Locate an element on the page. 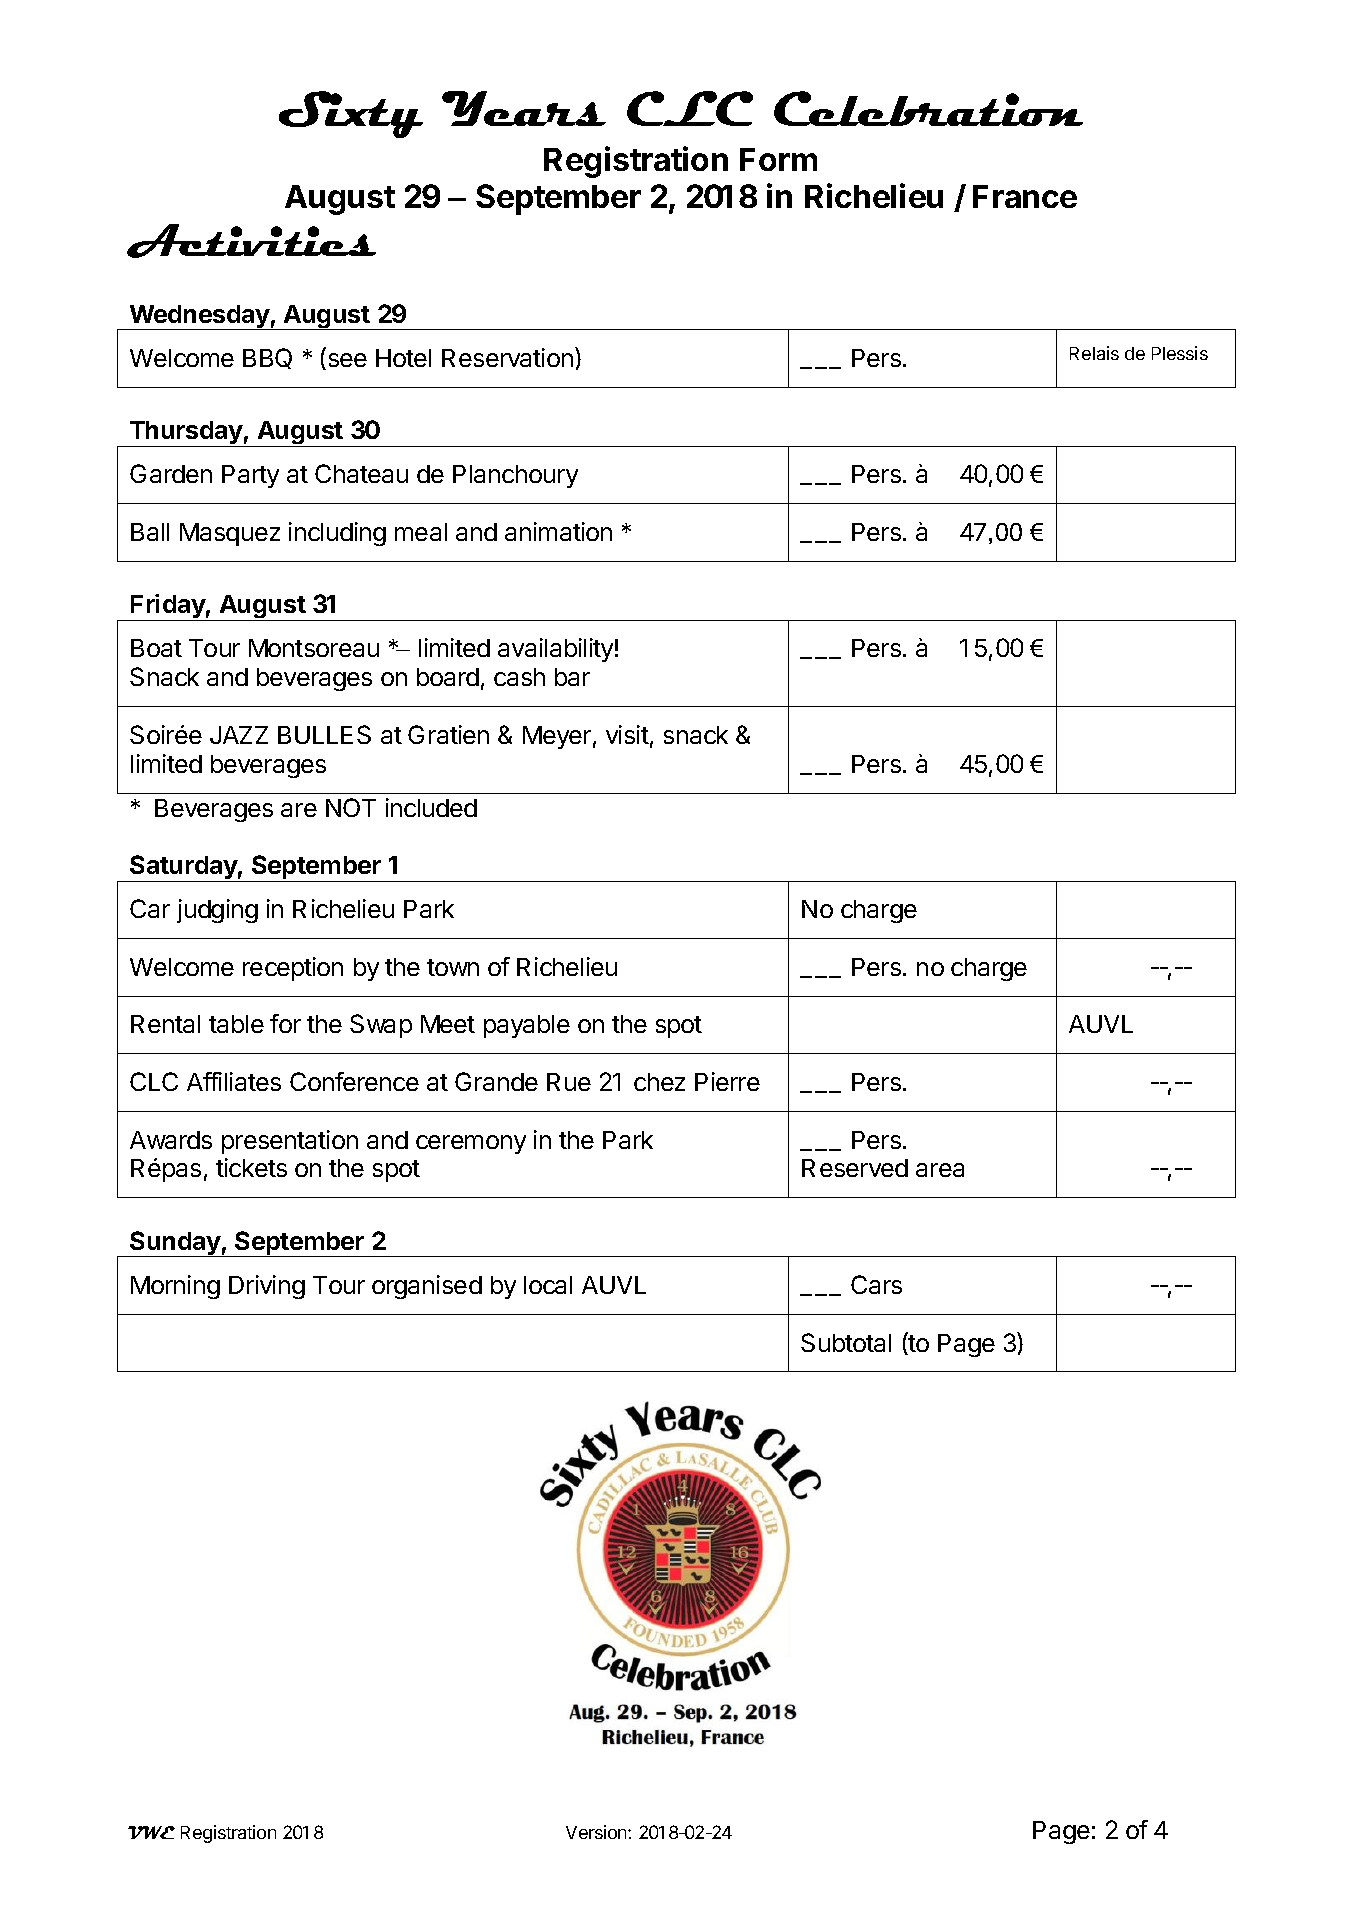 The image size is (1362, 1926). France is located at coordinates (1025, 196).
